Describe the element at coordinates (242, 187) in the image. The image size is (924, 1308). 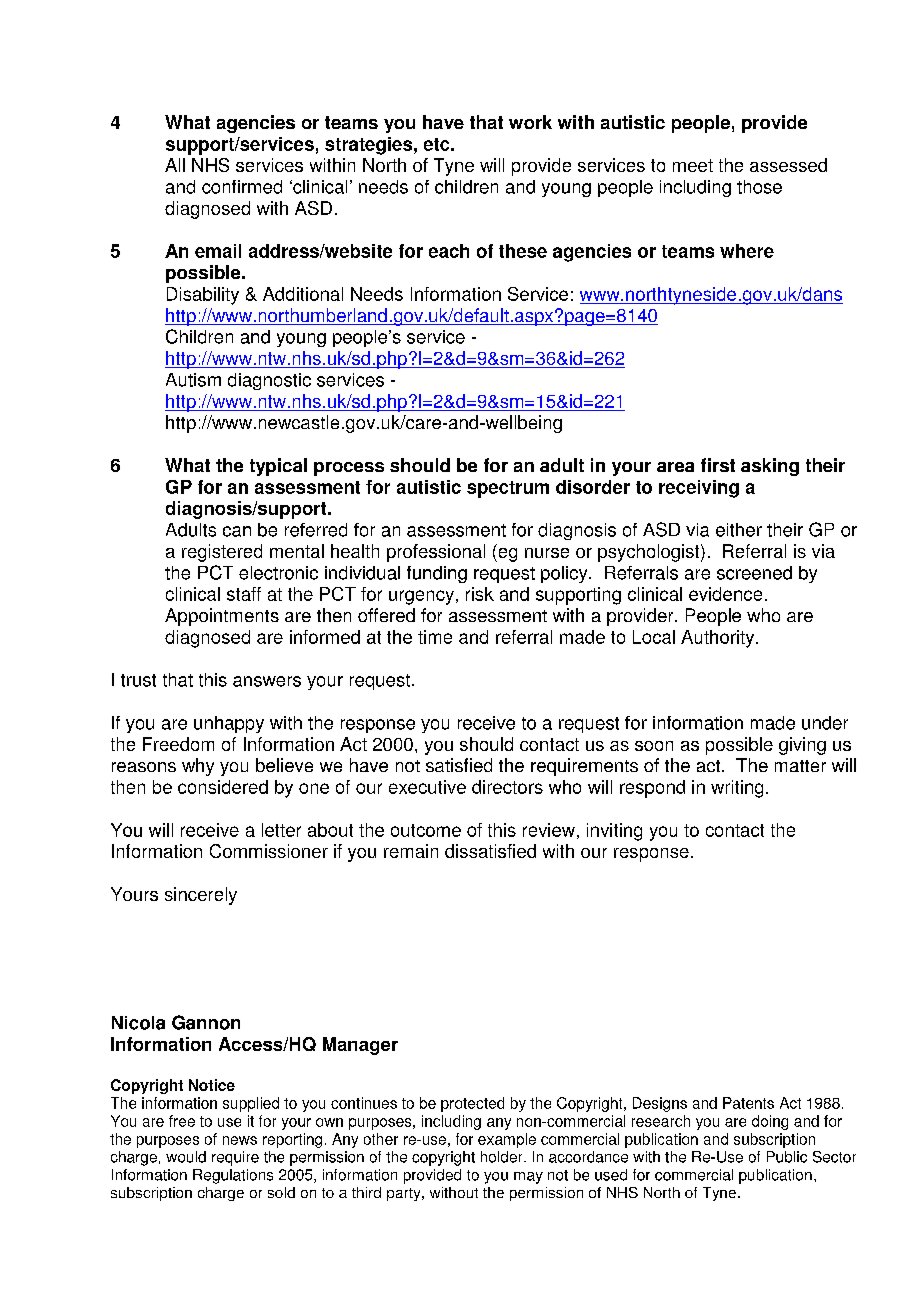
I see `confirmed` at that location.
